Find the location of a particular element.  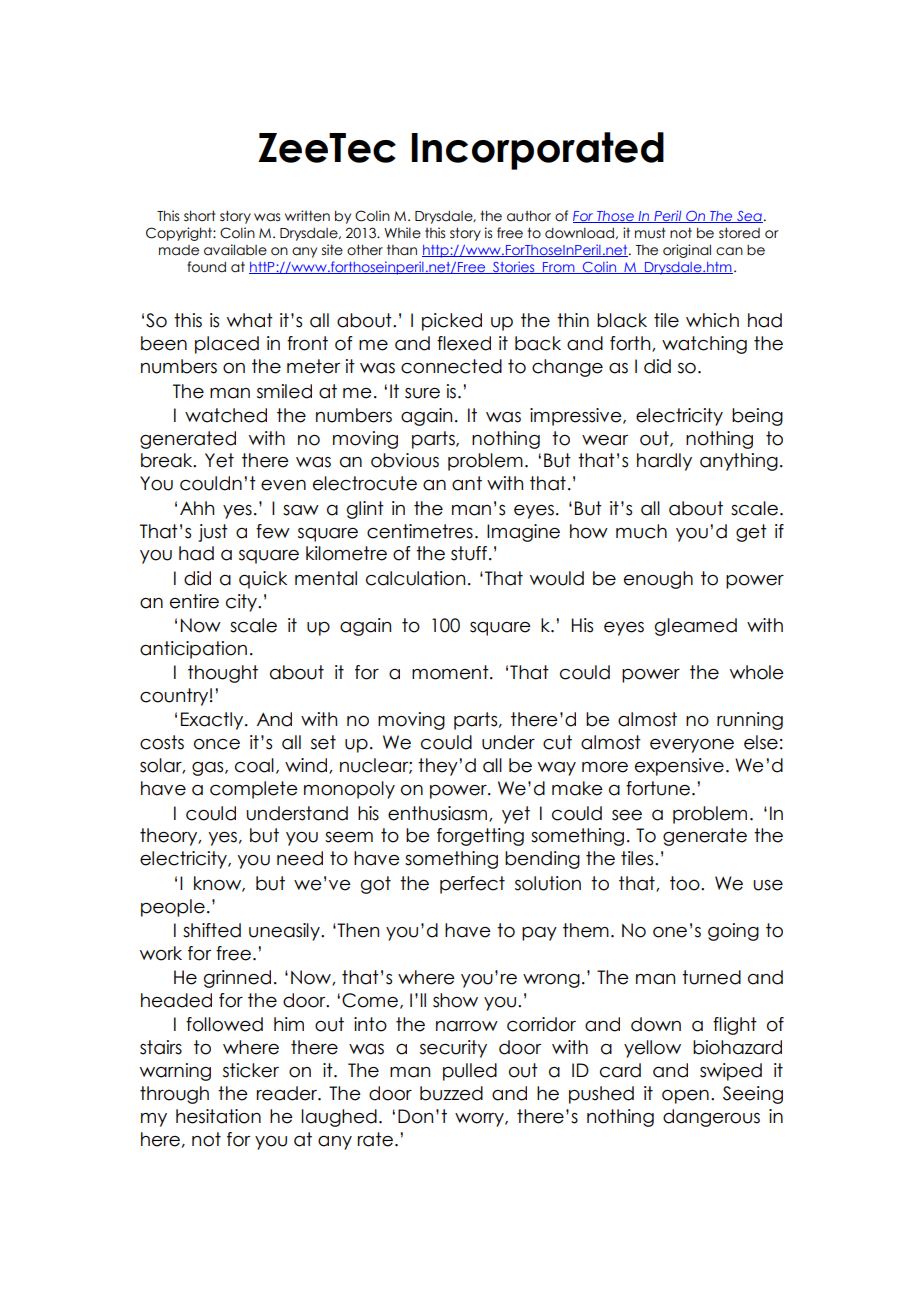

available is located at coordinates (235, 250).
